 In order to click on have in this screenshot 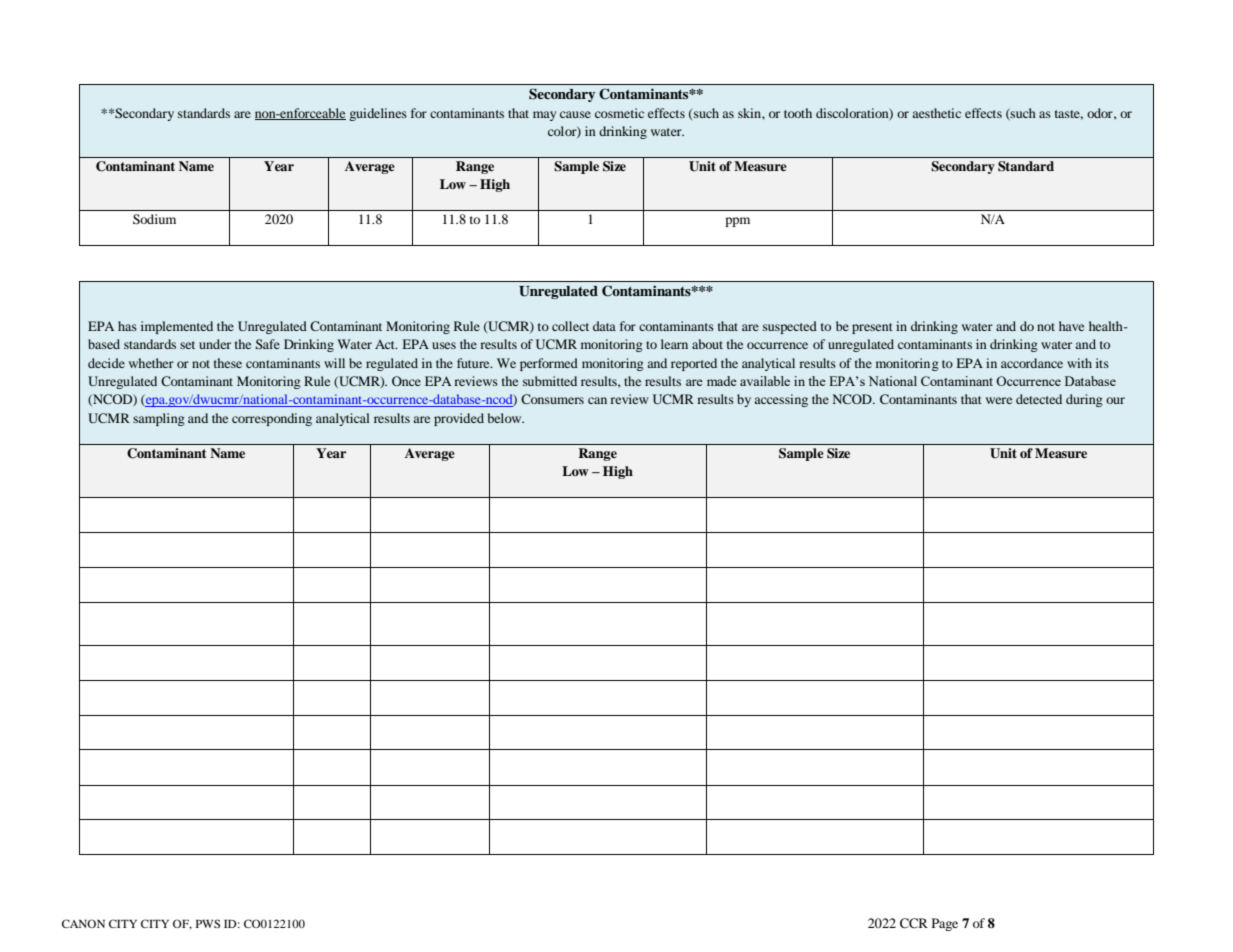, I will do `click(1071, 326)`.
